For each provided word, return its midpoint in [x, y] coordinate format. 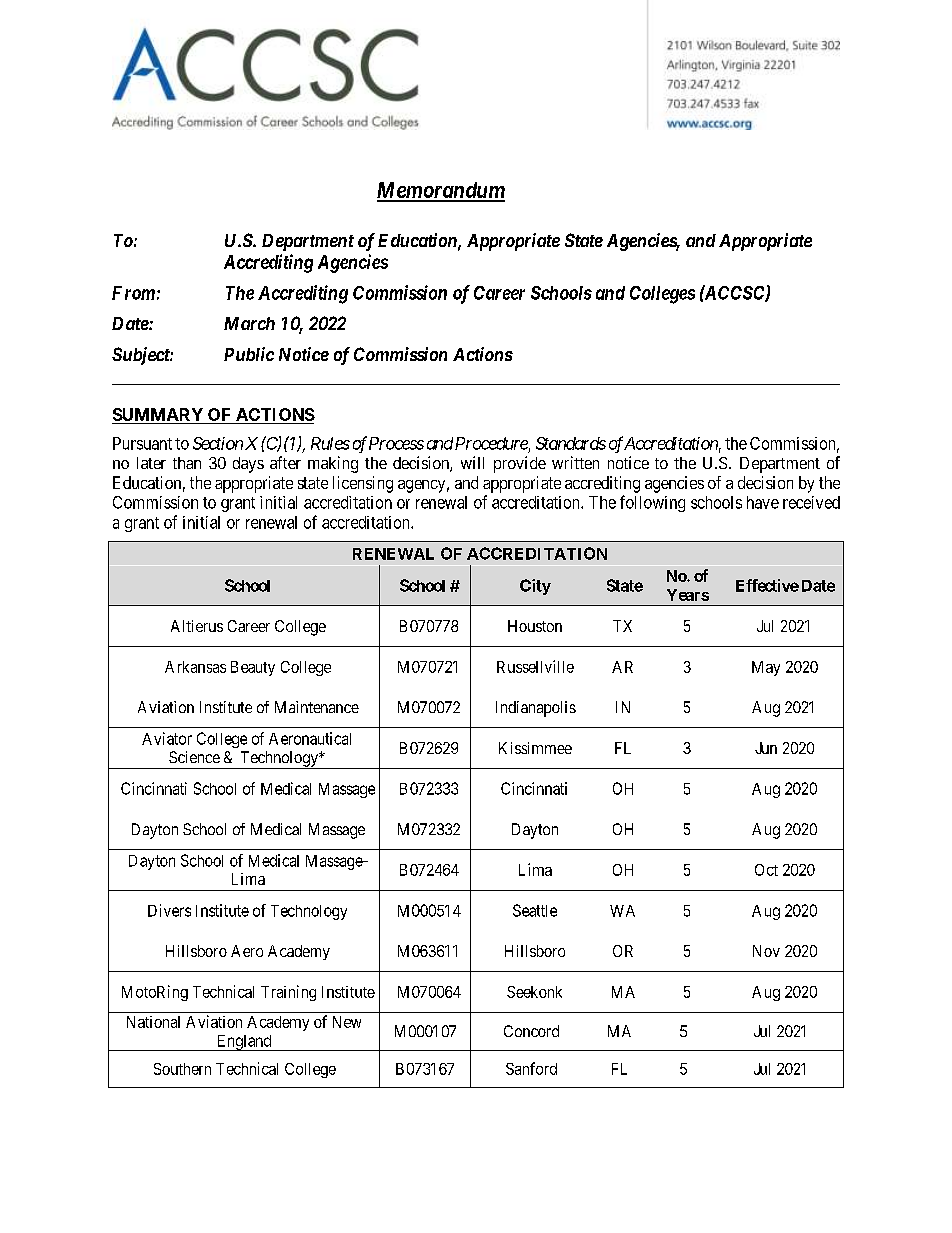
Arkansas [195, 667]
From [133, 293]
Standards [571, 443]
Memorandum [441, 191]
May [766, 668]
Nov [766, 951]
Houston [535, 626]
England [244, 1043]
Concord [531, 1031]
